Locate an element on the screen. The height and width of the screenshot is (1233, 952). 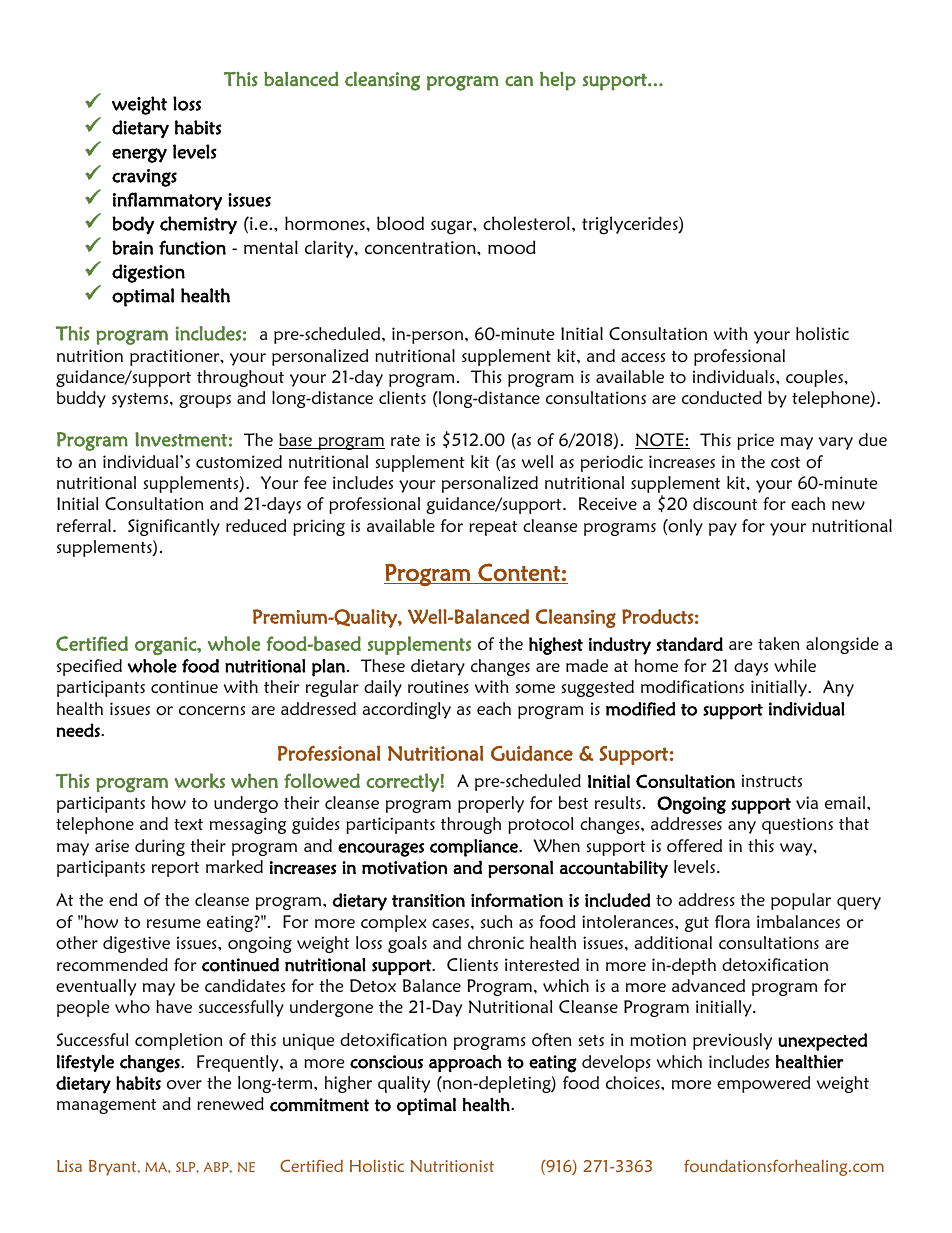
cholesterol is located at coordinates (526, 223).
